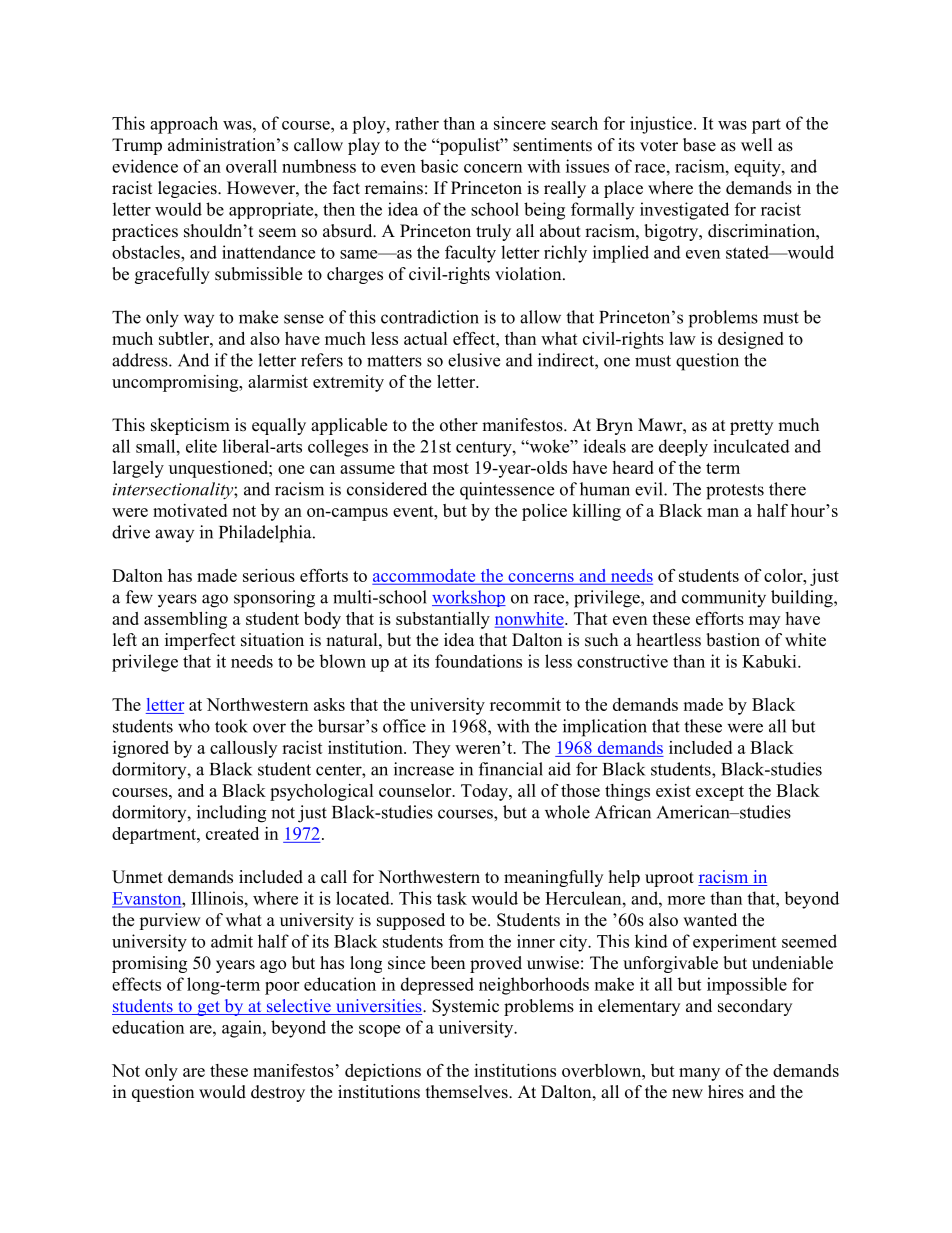 This screenshot has height=1233, width=952. What do you see at coordinates (699, 145) in the screenshot?
I see `base` at bounding box center [699, 145].
